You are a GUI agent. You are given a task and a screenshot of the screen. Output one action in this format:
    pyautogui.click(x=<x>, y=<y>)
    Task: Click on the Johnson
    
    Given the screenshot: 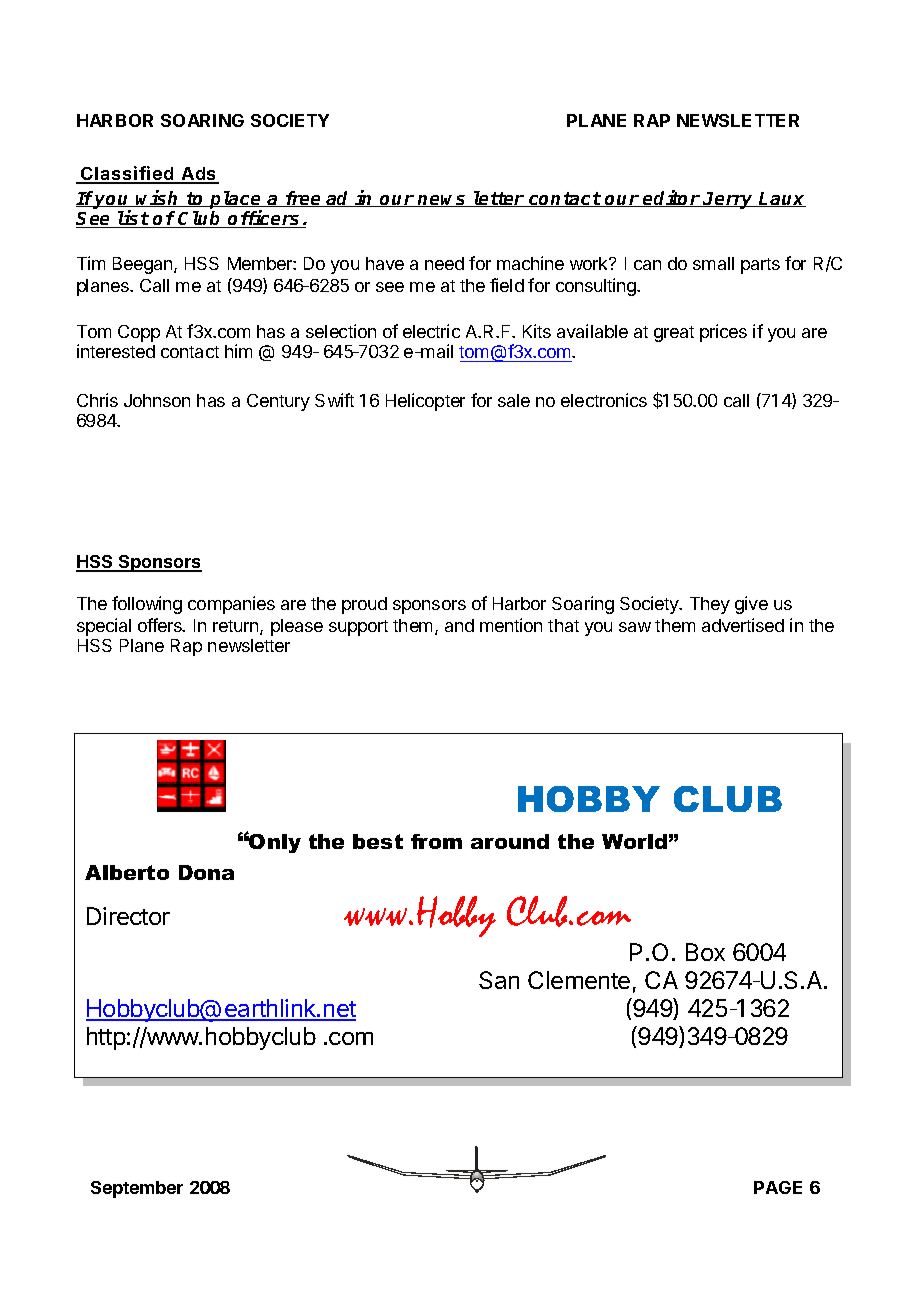 What is the action you would take?
    pyautogui.click(x=157, y=400)
